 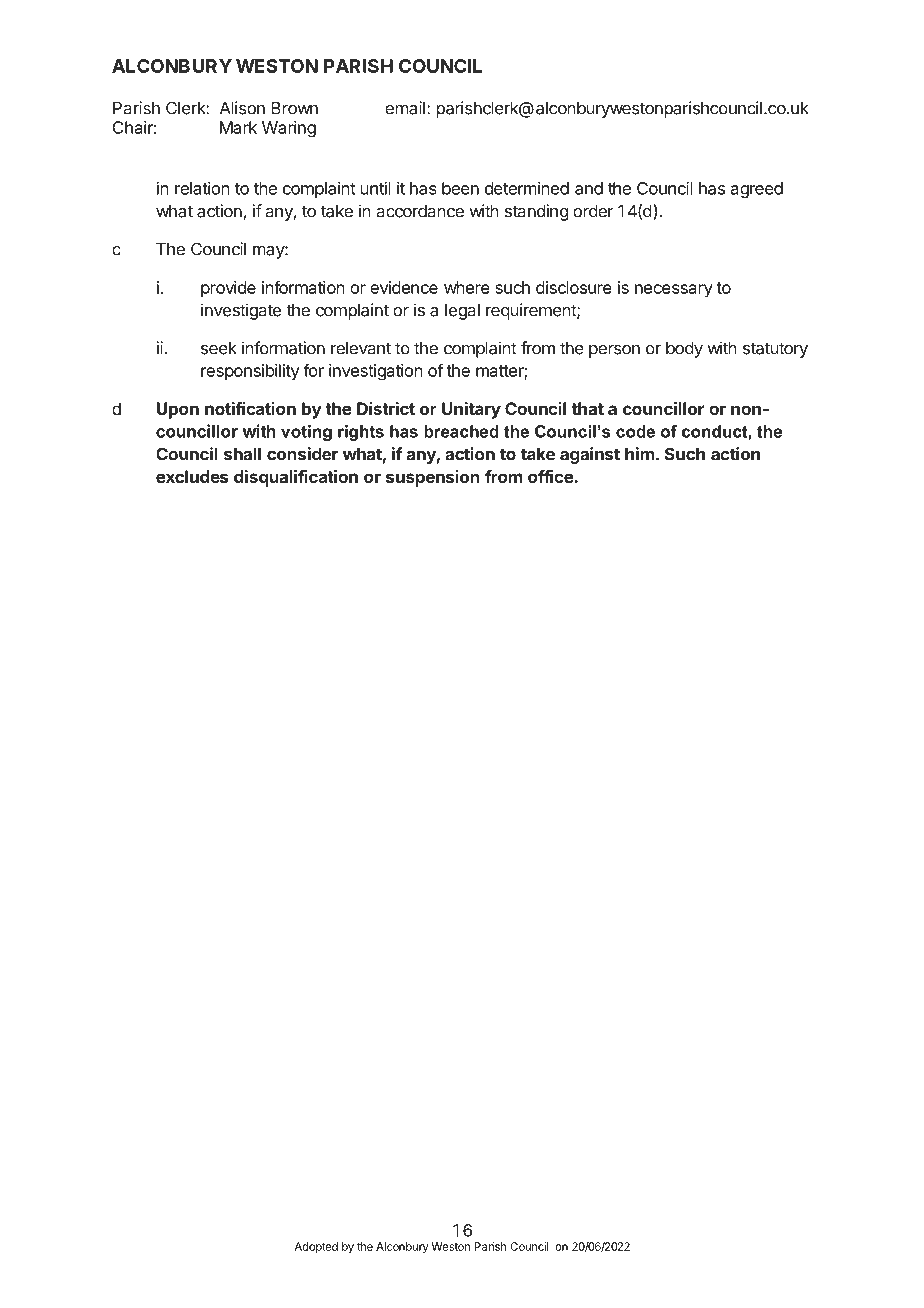 I want to click on suspension, so click(x=433, y=478).
